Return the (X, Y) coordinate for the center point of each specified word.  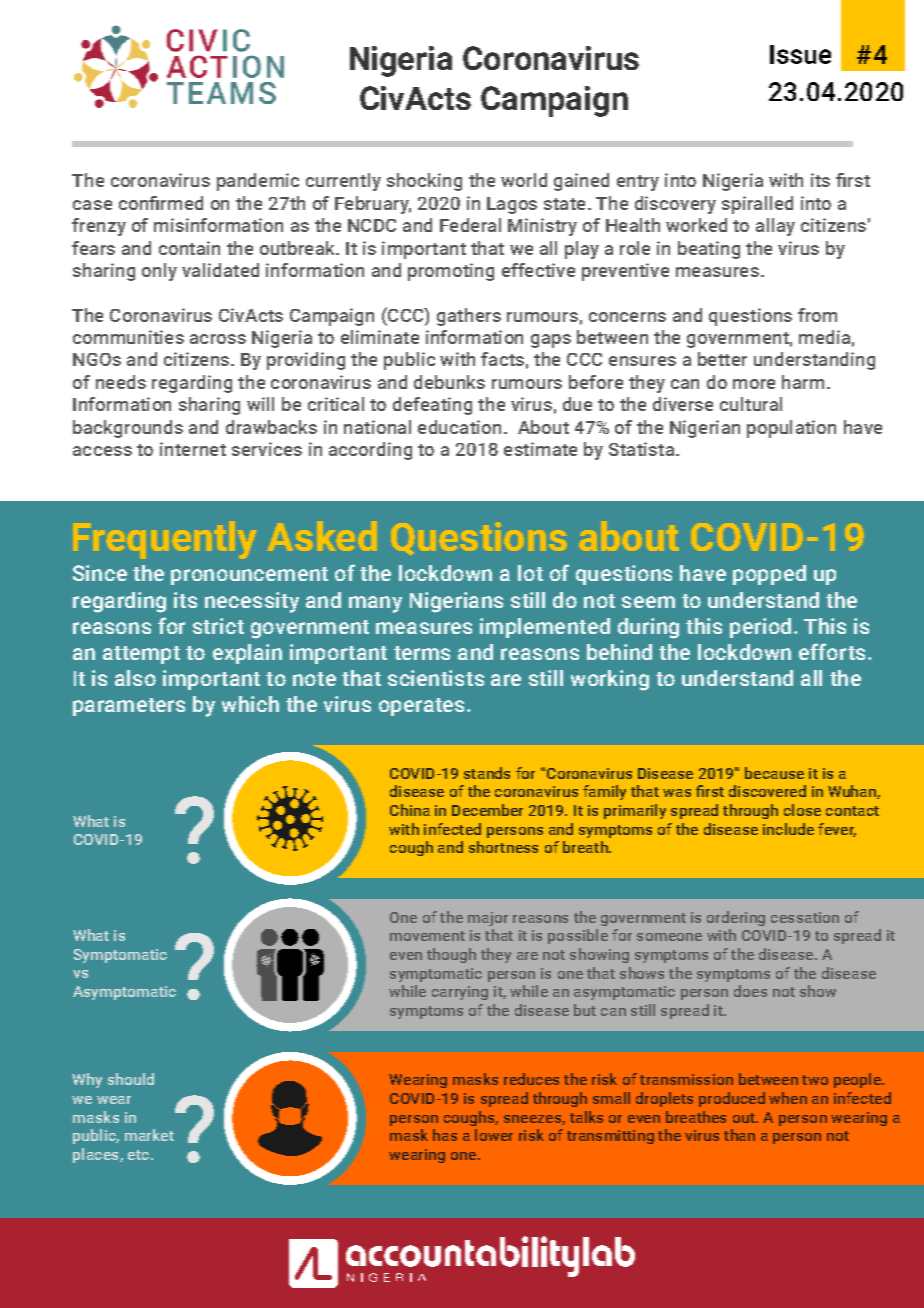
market (149, 1135)
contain (189, 248)
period (760, 628)
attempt (141, 655)
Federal (470, 225)
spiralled (757, 205)
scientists (436, 678)
